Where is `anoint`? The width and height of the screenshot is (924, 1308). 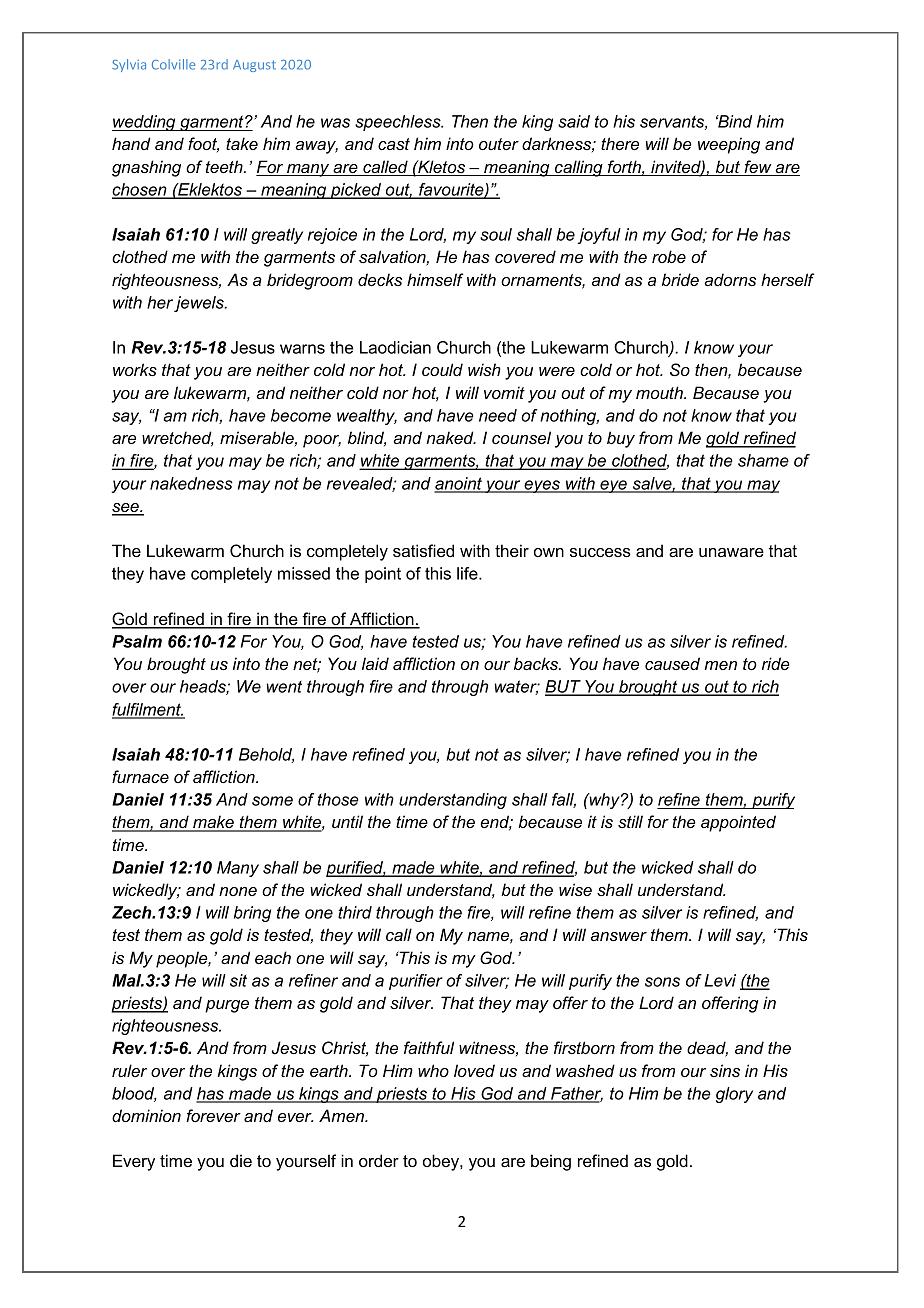
anoint is located at coordinates (459, 484).
